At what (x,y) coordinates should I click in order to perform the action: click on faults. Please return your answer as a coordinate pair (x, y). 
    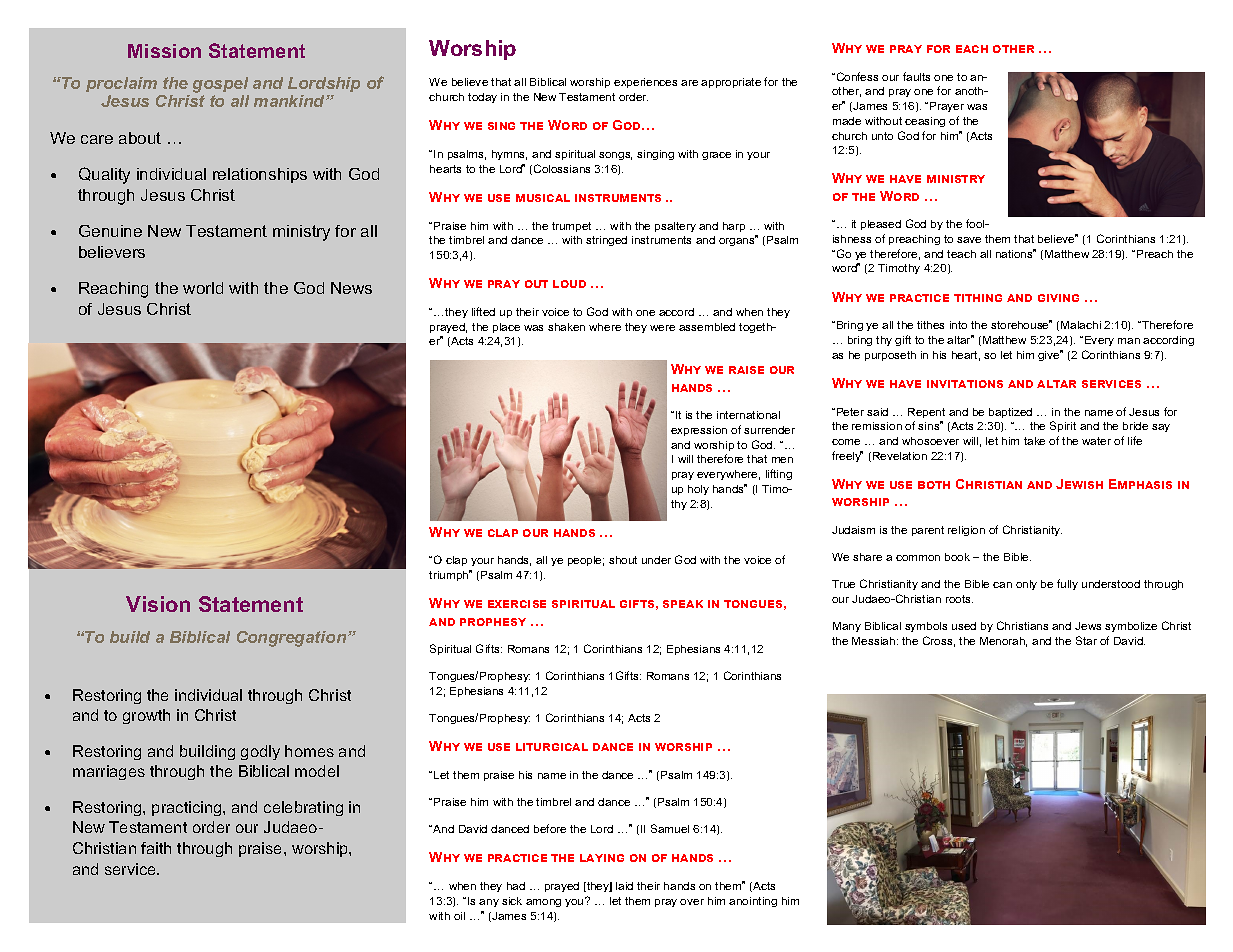
    Looking at the image, I should click on (916, 76).
